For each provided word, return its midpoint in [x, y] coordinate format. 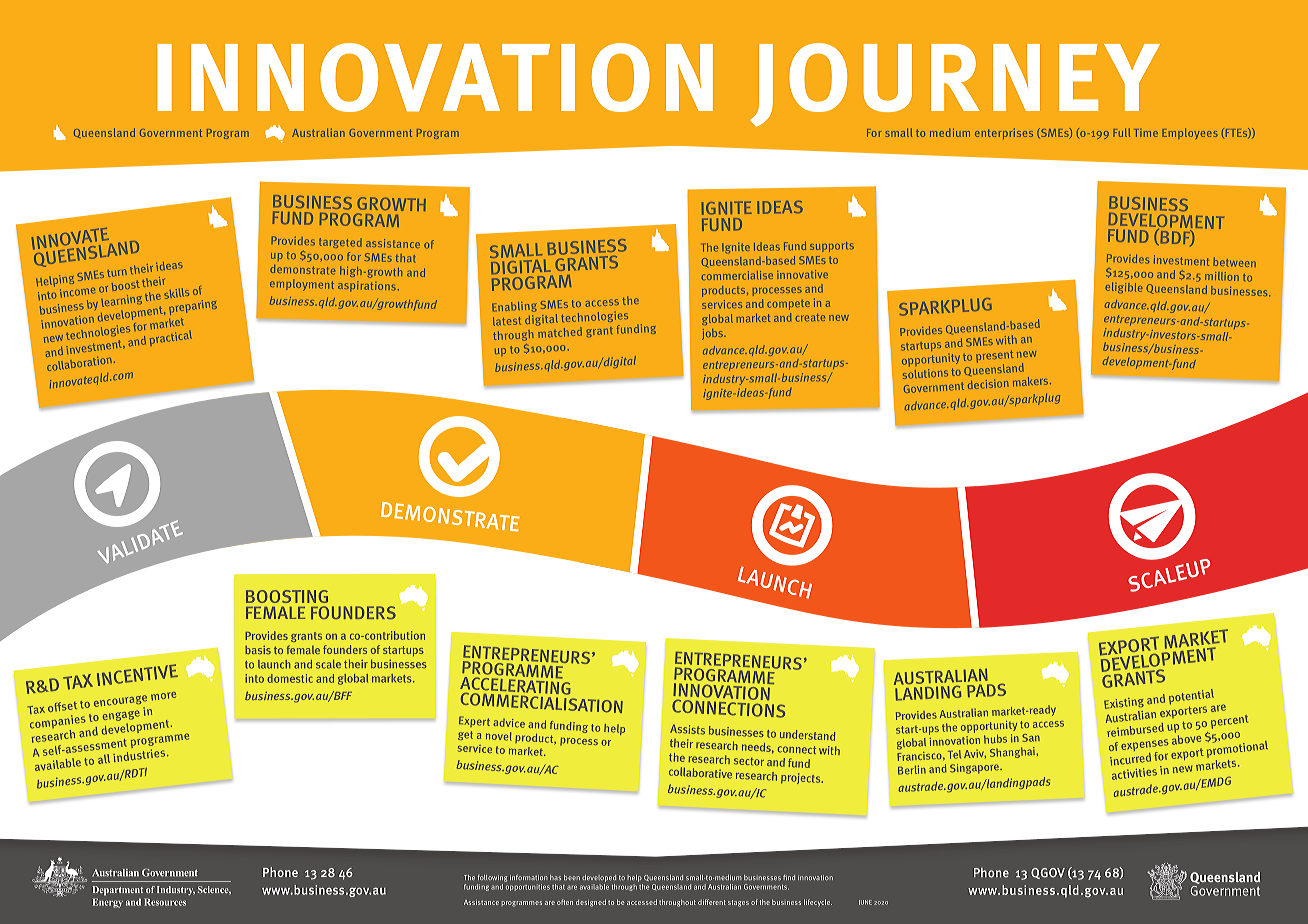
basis [258, 650]
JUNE [865, 902]
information [529, 878]
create [810, 318]
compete [788, 305]
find [789, 877]
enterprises [1004, 134]
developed [599, 878]
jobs [713, 334]
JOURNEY [955, 86]
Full [1121, 132]
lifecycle [818, 903]
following [492, 878]
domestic [290, 678]
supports [832, 247]
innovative [802, 274]
